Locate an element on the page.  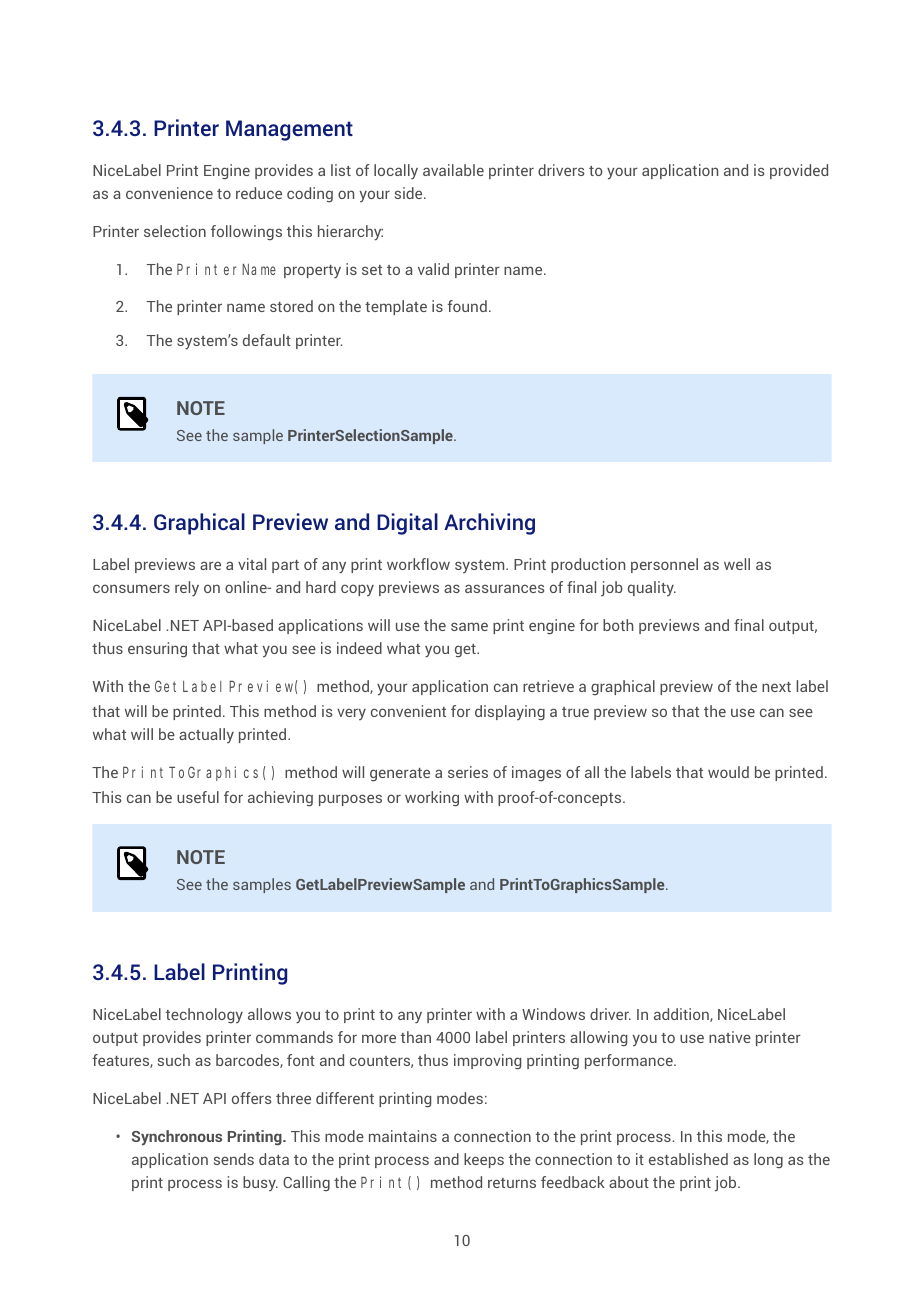
would is located at coordinates (728, 772).
